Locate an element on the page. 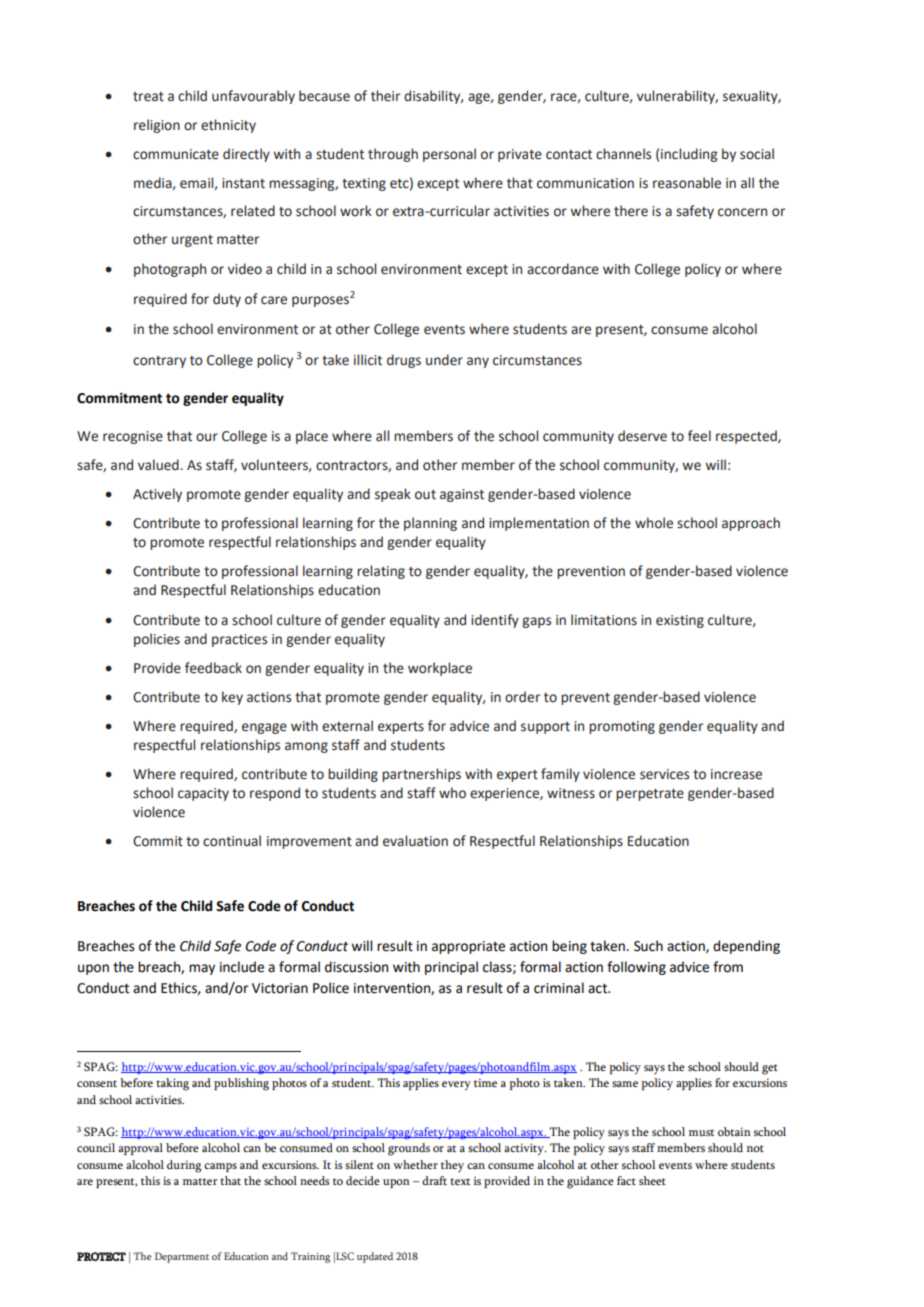 The width and height of the document is (924, 1307). including is located at coordinates (689, 155).
